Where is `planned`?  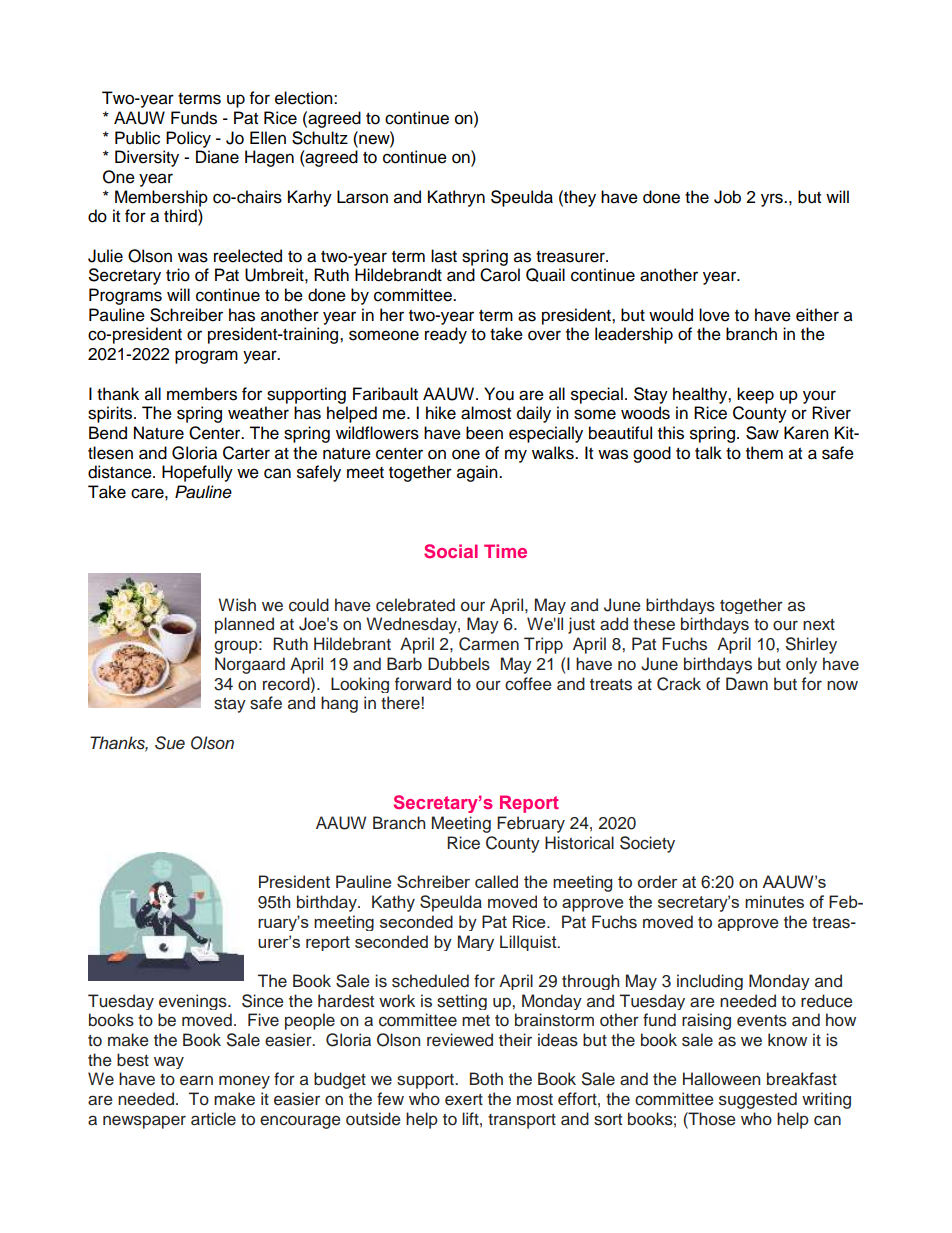 planned is located at coordinates (244, 625).
